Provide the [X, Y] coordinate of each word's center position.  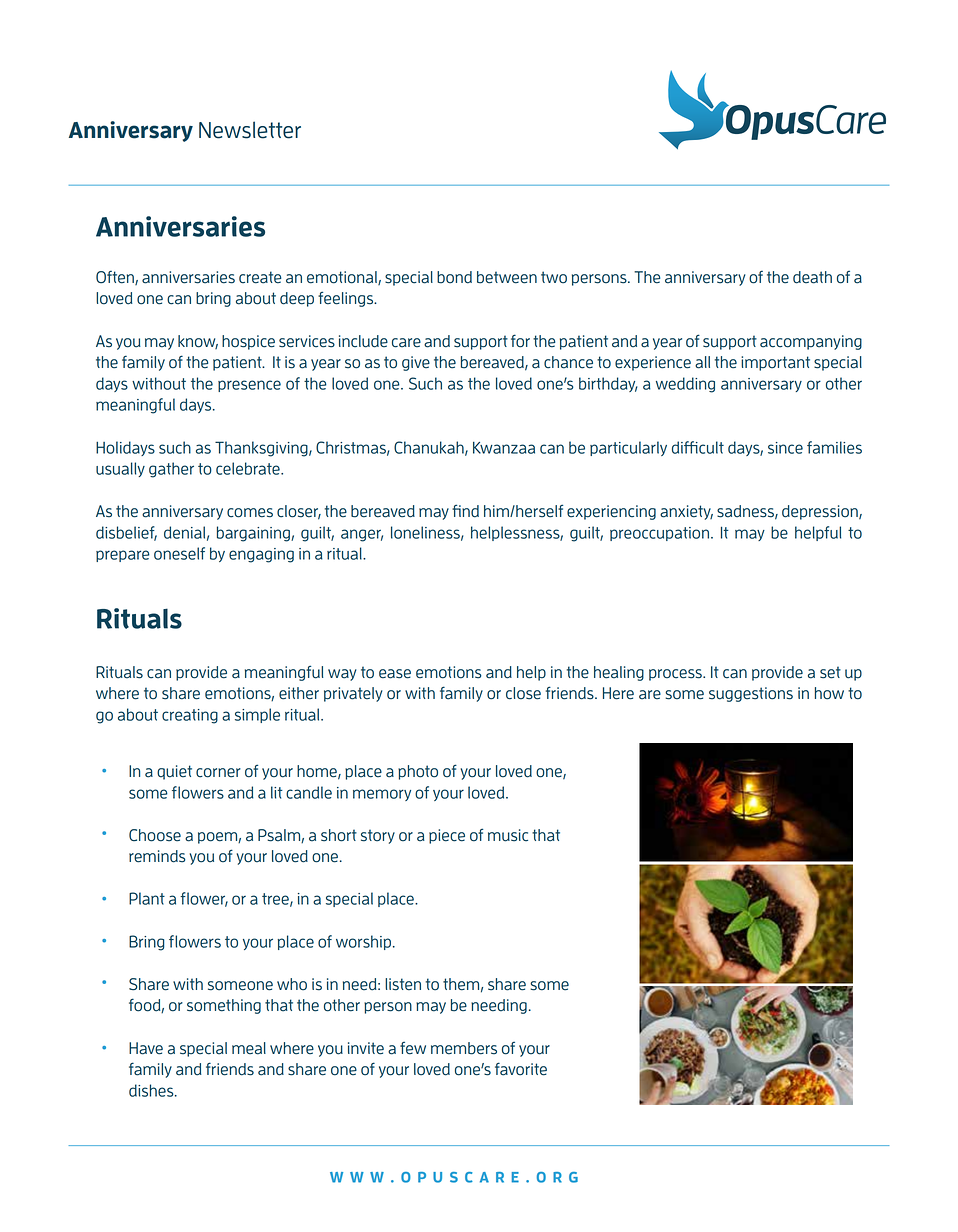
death [812, 277]
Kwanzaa [504, 448]
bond [454, 277]
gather [171, 470]
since [785, 448]
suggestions [751, 694]
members [464, 1048]
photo [418, 772]
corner [218, 773]
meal [249, 1048]
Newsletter [250, 130]
